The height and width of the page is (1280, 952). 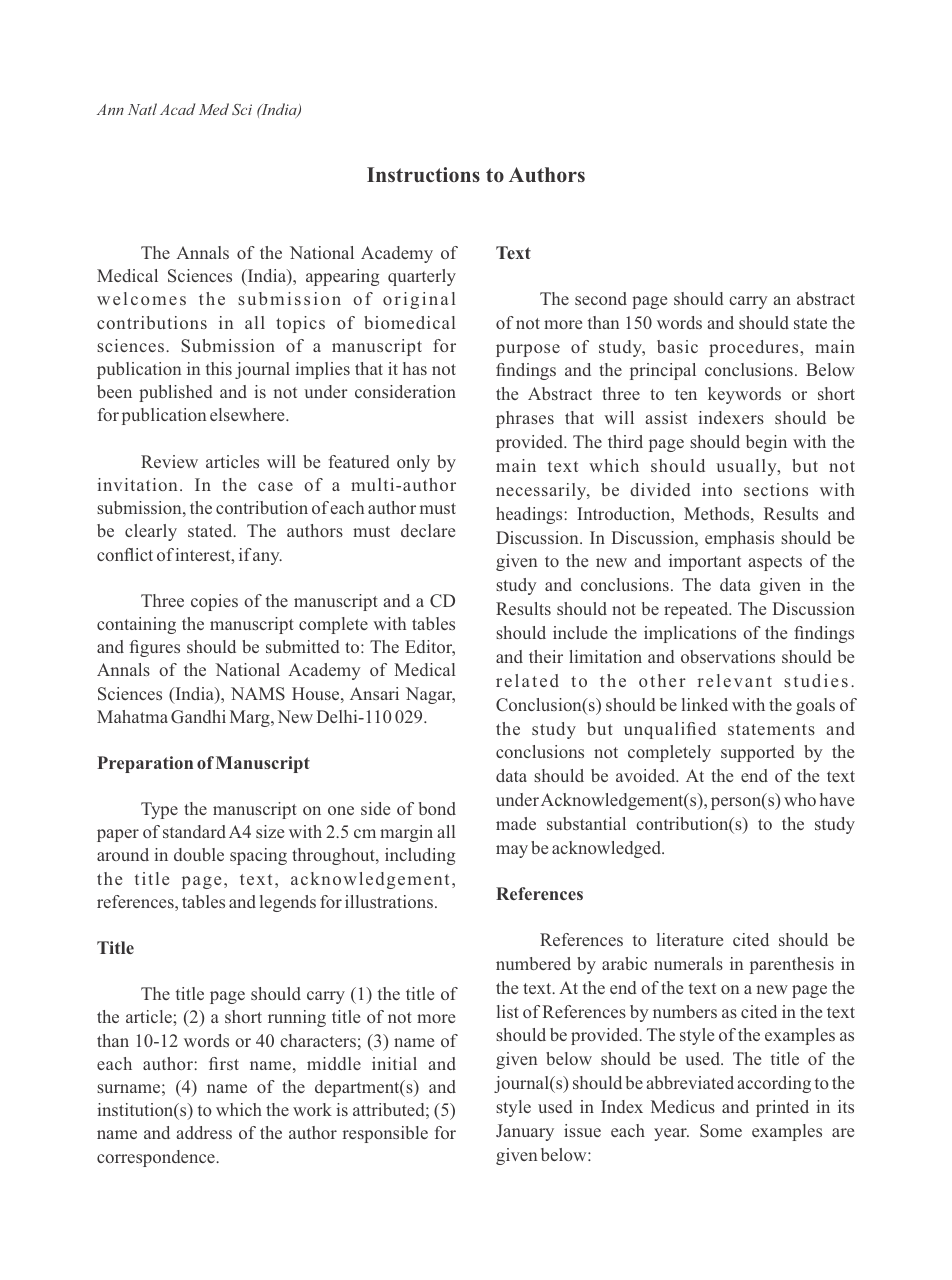 I want to click on second, so click(x=601, y=298).
